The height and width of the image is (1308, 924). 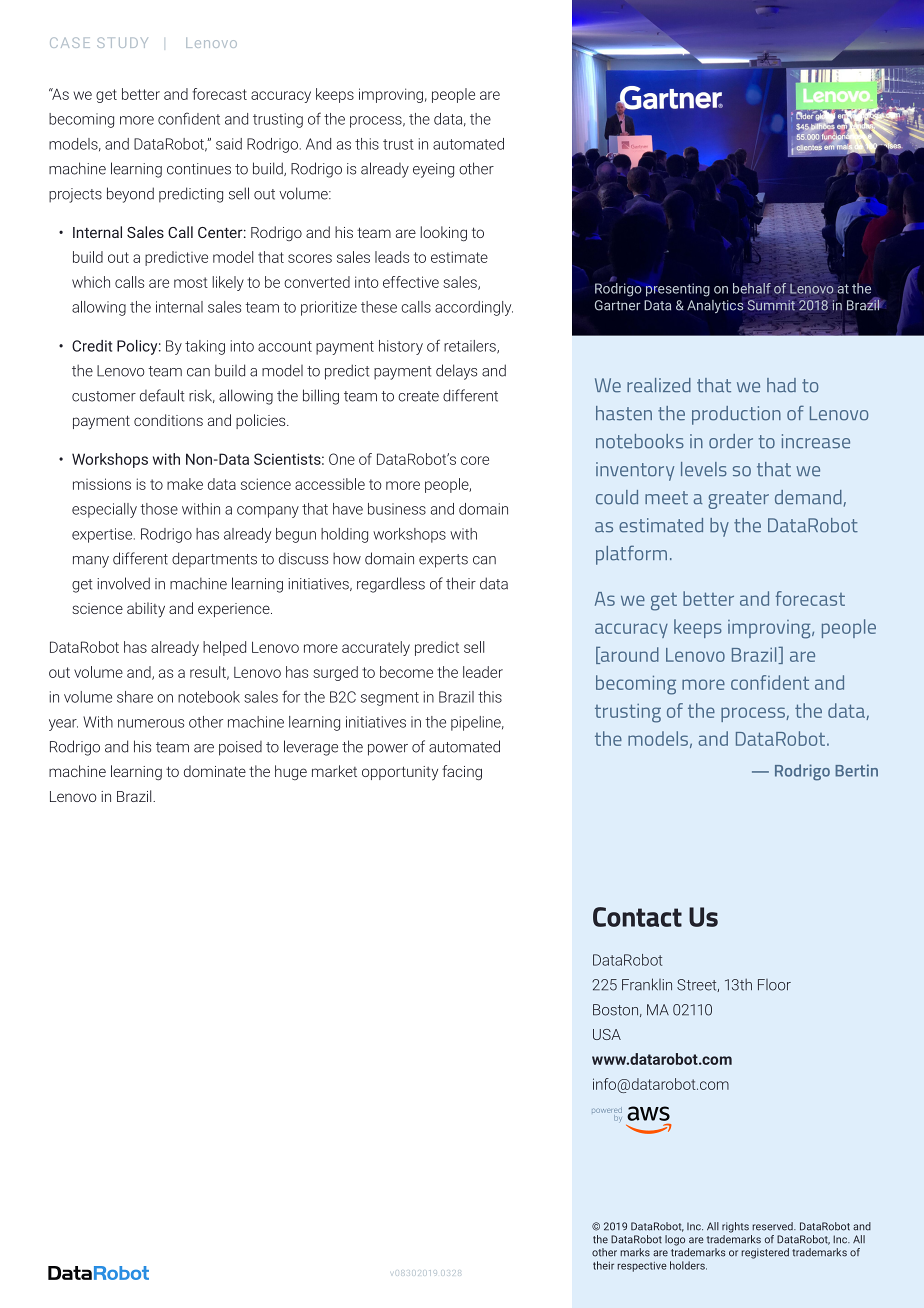 I want to click on STUDY, so click(x=122, y=42).
